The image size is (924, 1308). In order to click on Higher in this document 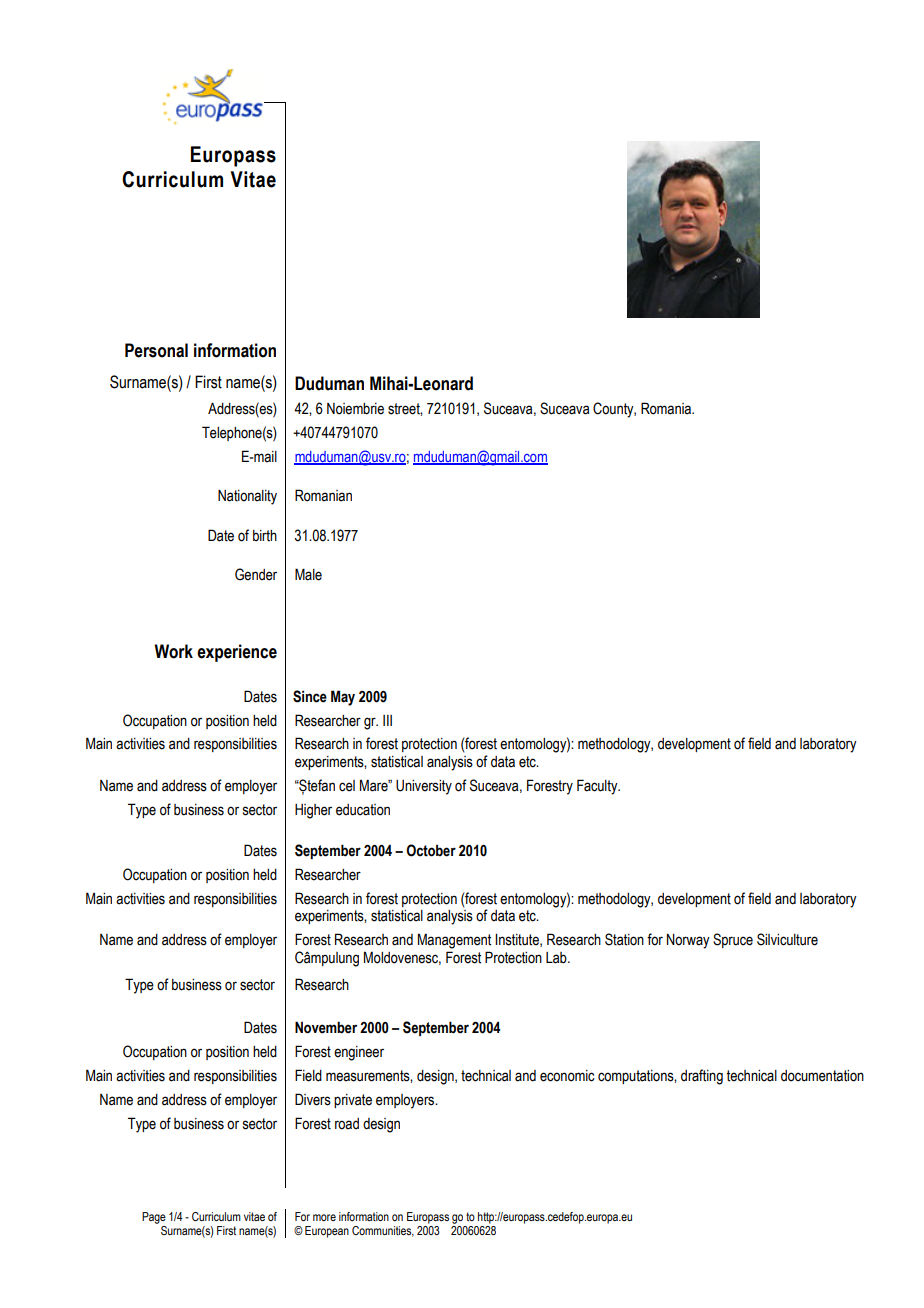, I will do `click(313, 811)`.
